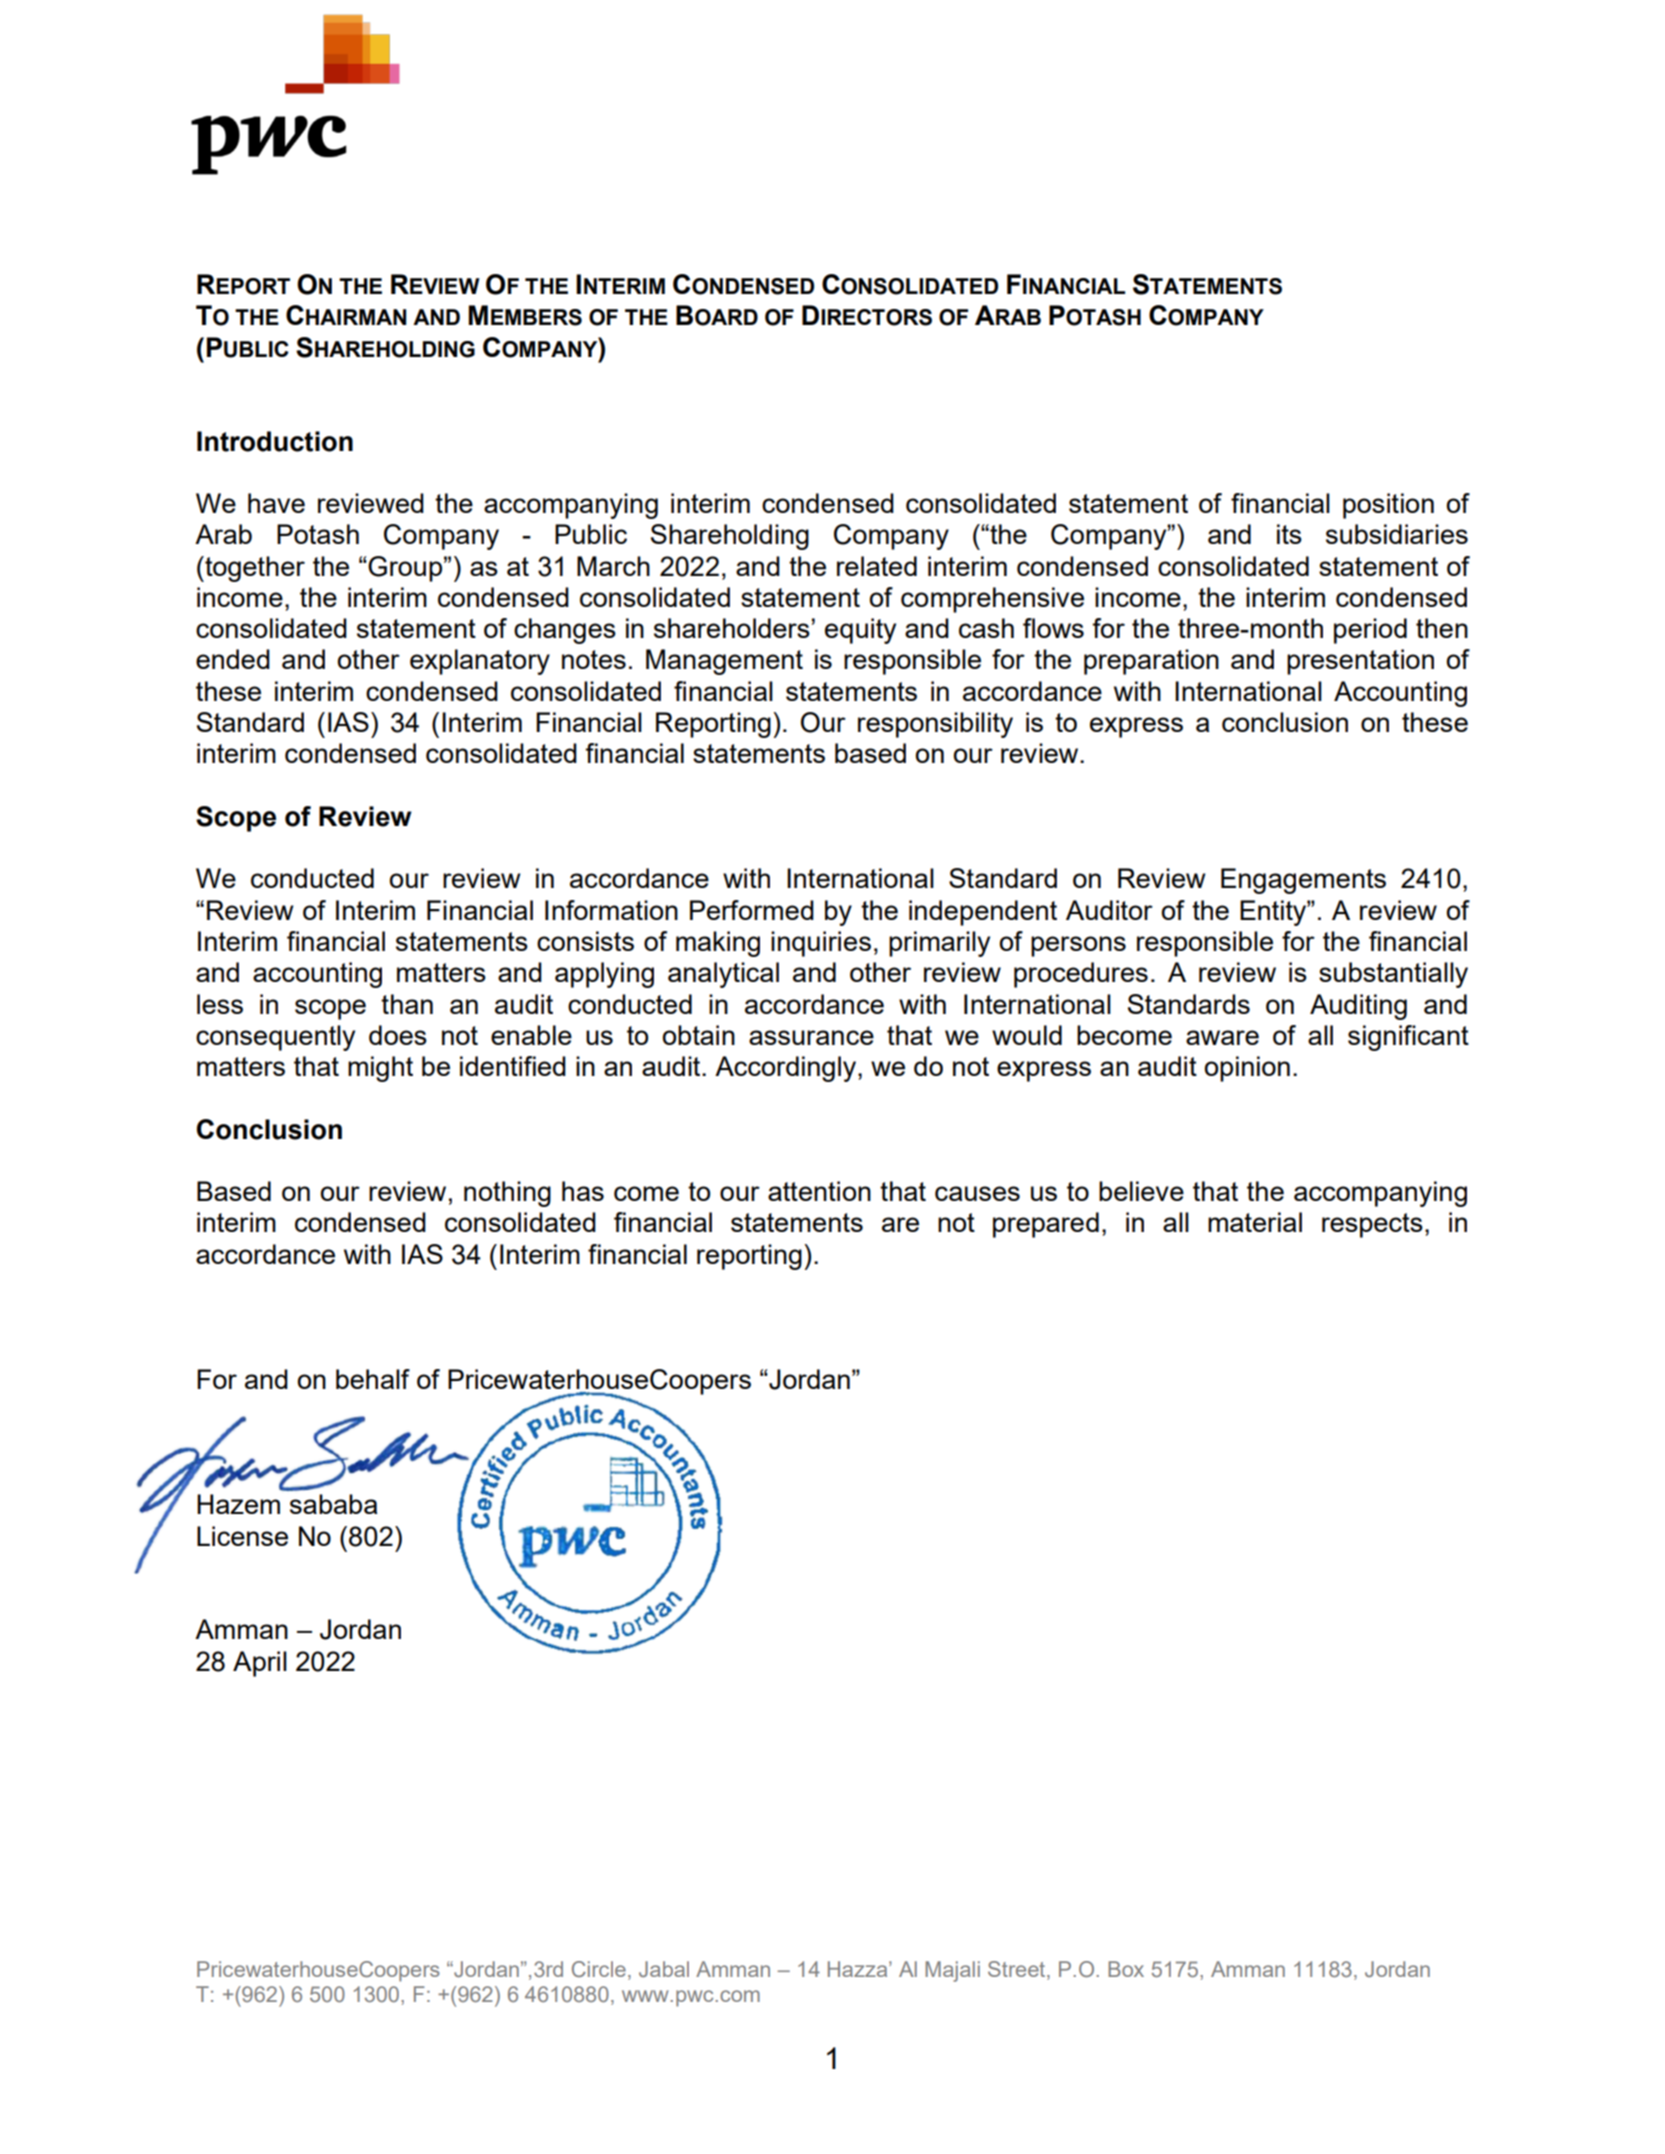  I want to click on material, so click(1255, 1222).
